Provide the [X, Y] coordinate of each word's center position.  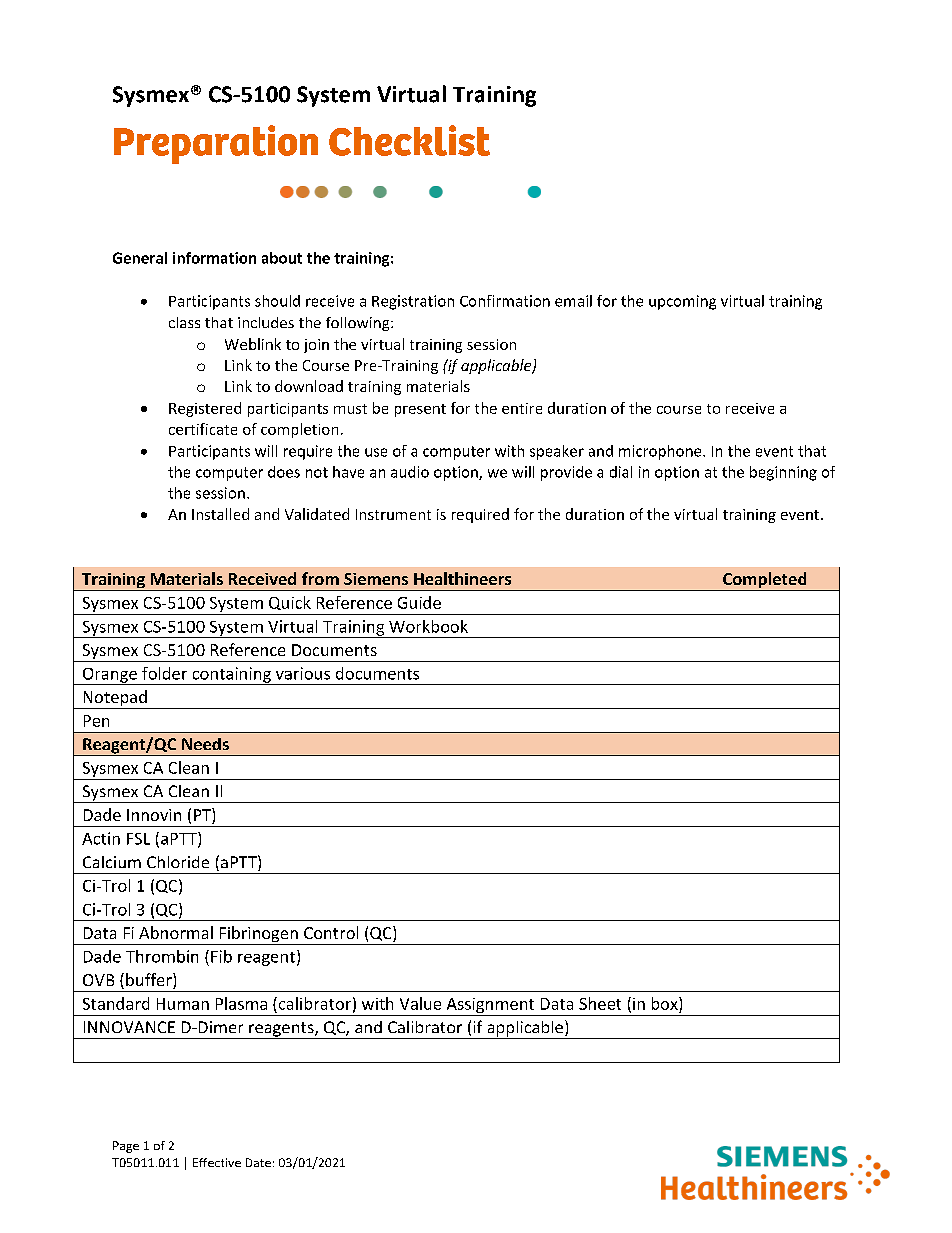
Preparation [216, 144]
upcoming [682, 302]
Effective [217, 1162]
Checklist [409, 140]
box [666, 1003]
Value [420, 1003]
